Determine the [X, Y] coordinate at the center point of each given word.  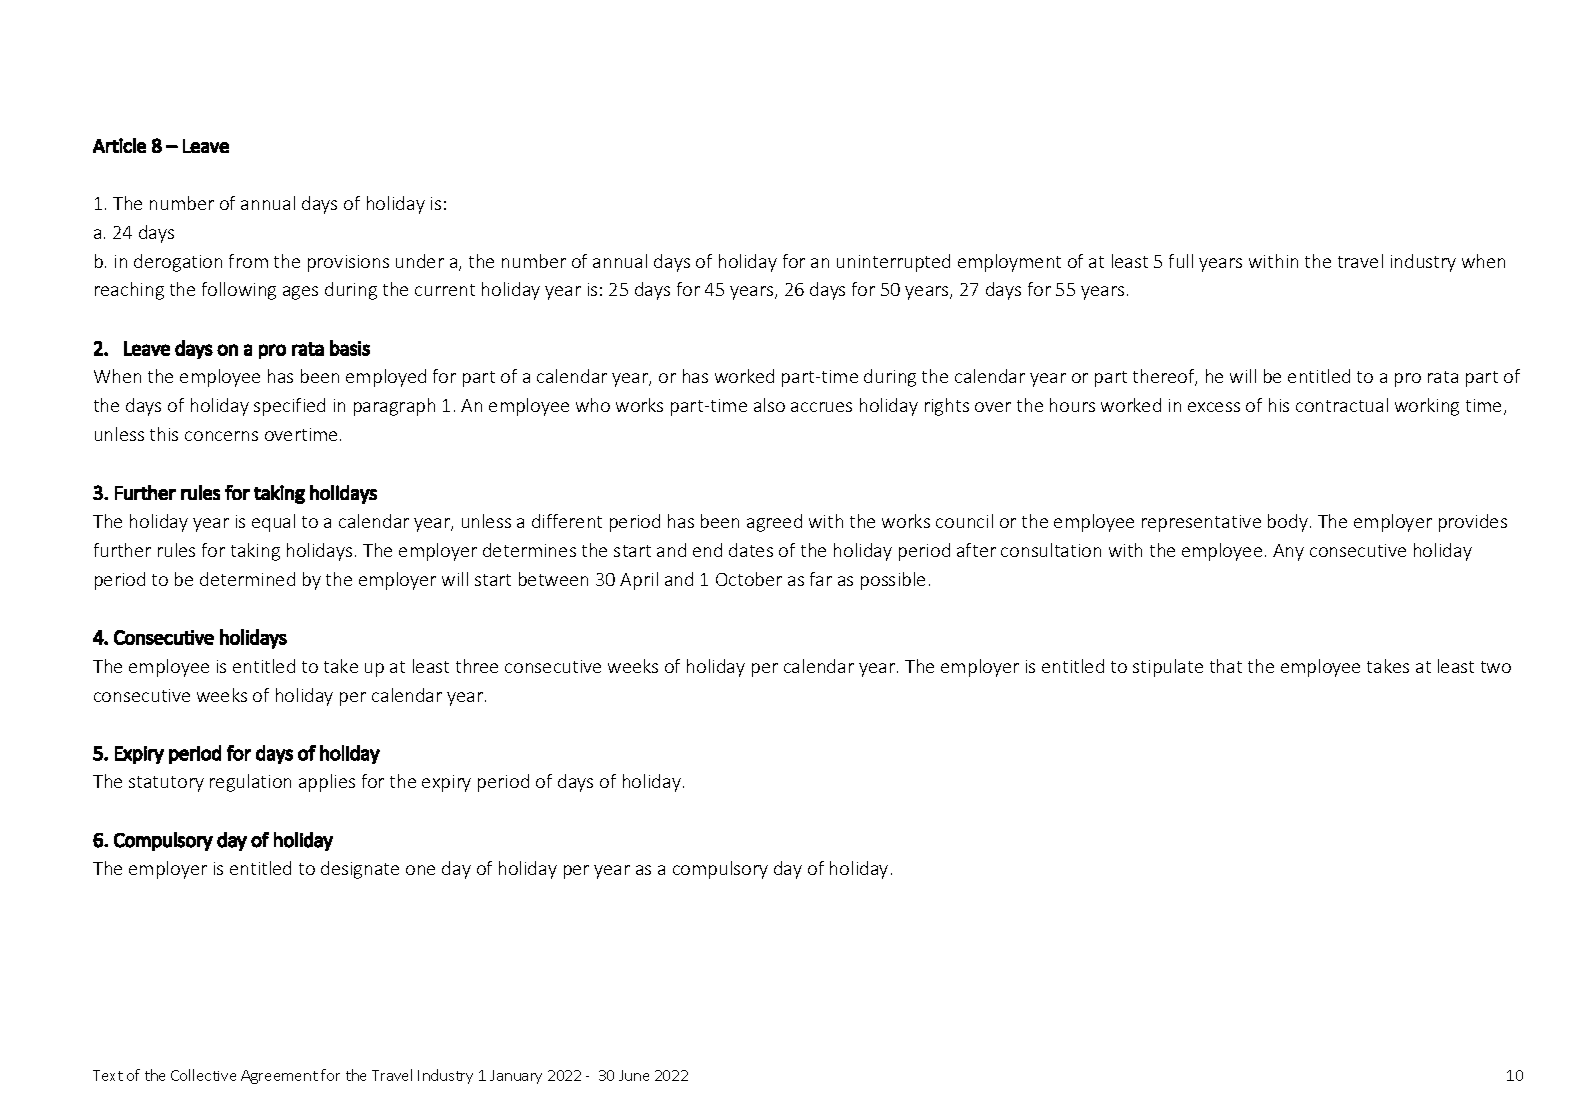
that [1226, 666]
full [1181, 261]
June [634, 1075]
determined [247, 579]
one [420, 870]
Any [1288, 552]
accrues [821, 407]
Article [119, 145]
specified [289, 407]
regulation [250, 783]
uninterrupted [893, 263]
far [821, 579]
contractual [1342, 405]
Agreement [279, 1077]
